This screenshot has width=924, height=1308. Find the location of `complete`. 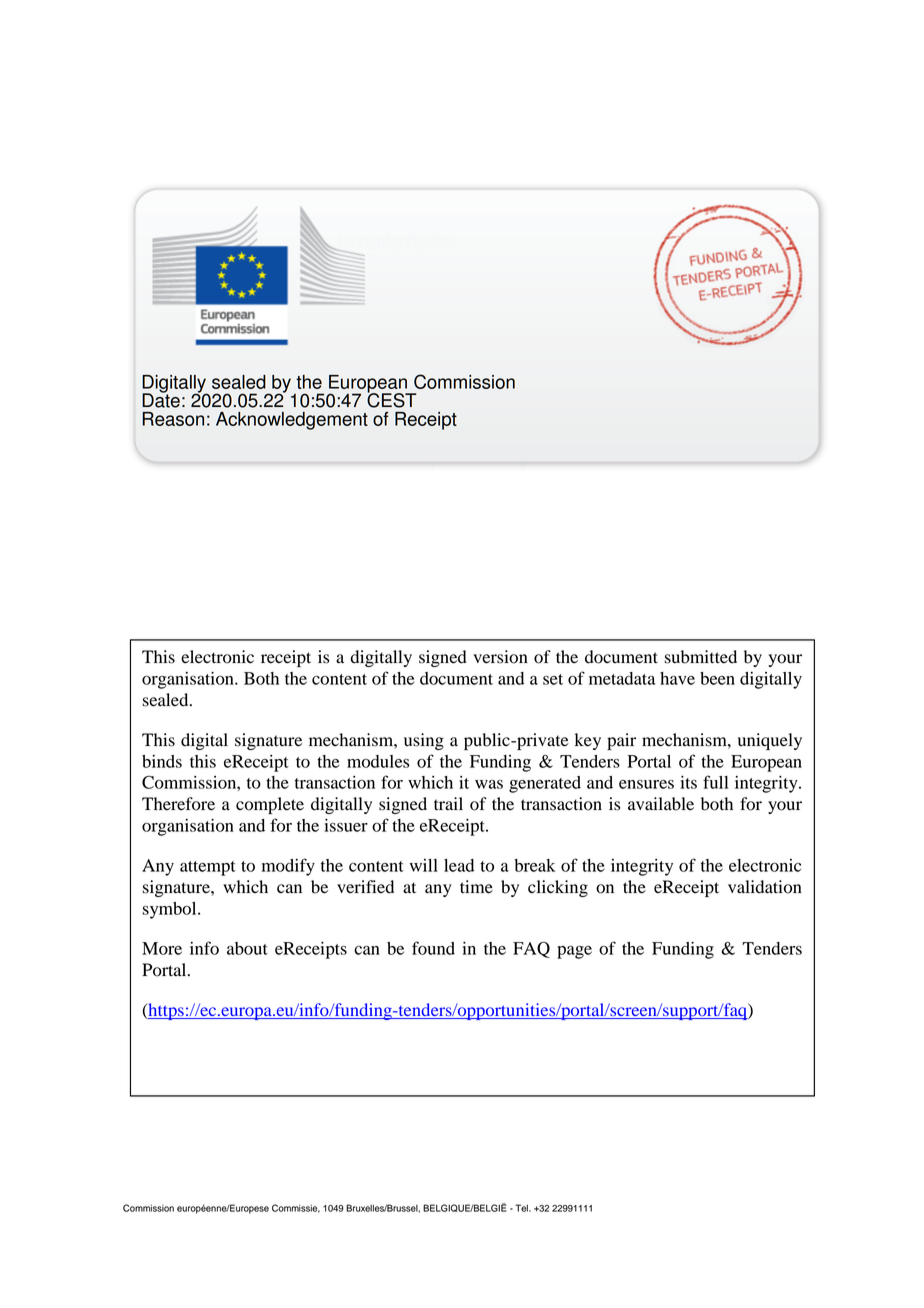

complete is located at coordinates (270, 805).
